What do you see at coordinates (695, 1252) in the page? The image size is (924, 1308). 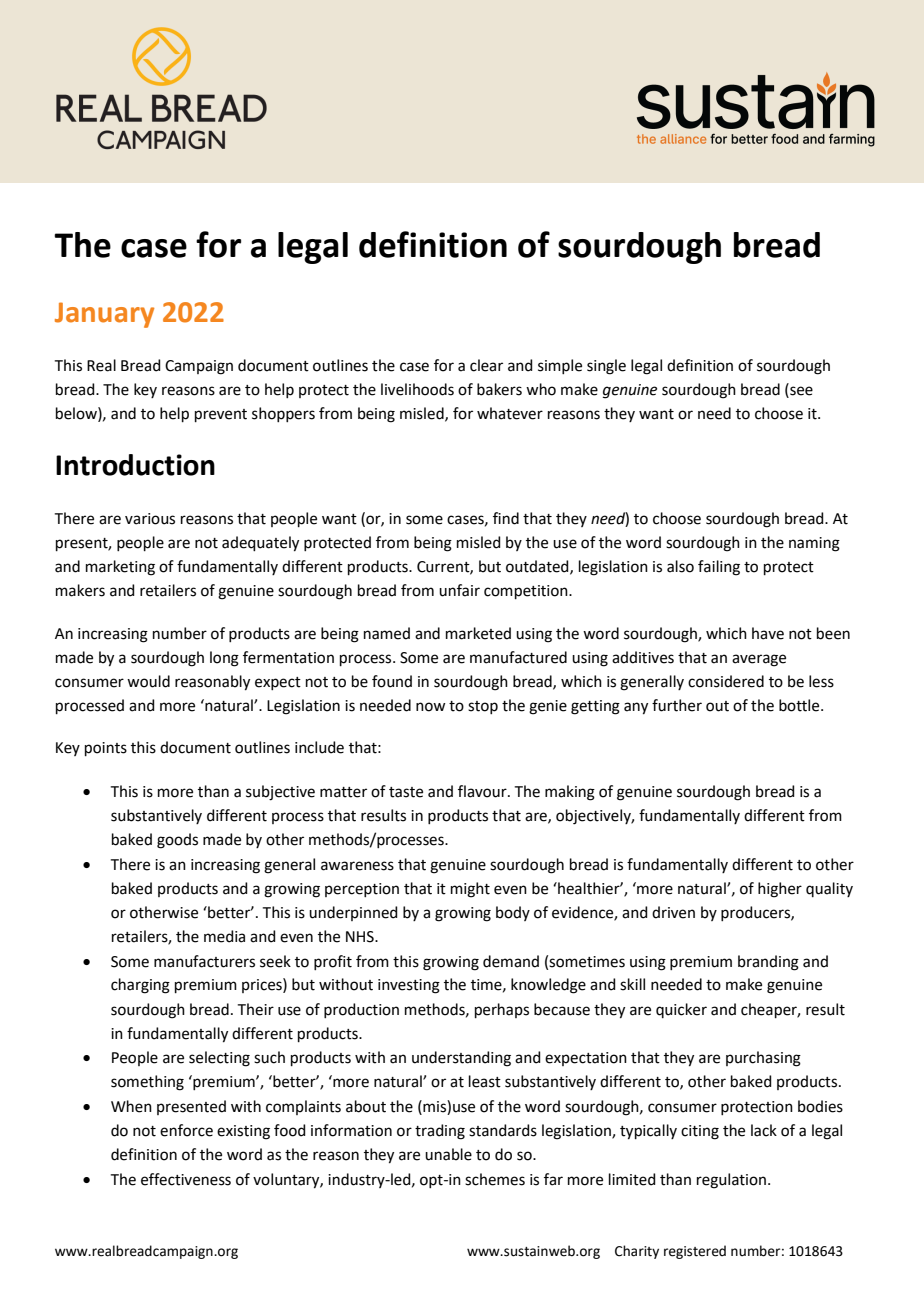 I see `registered` at bounding box center [695, 1252].
